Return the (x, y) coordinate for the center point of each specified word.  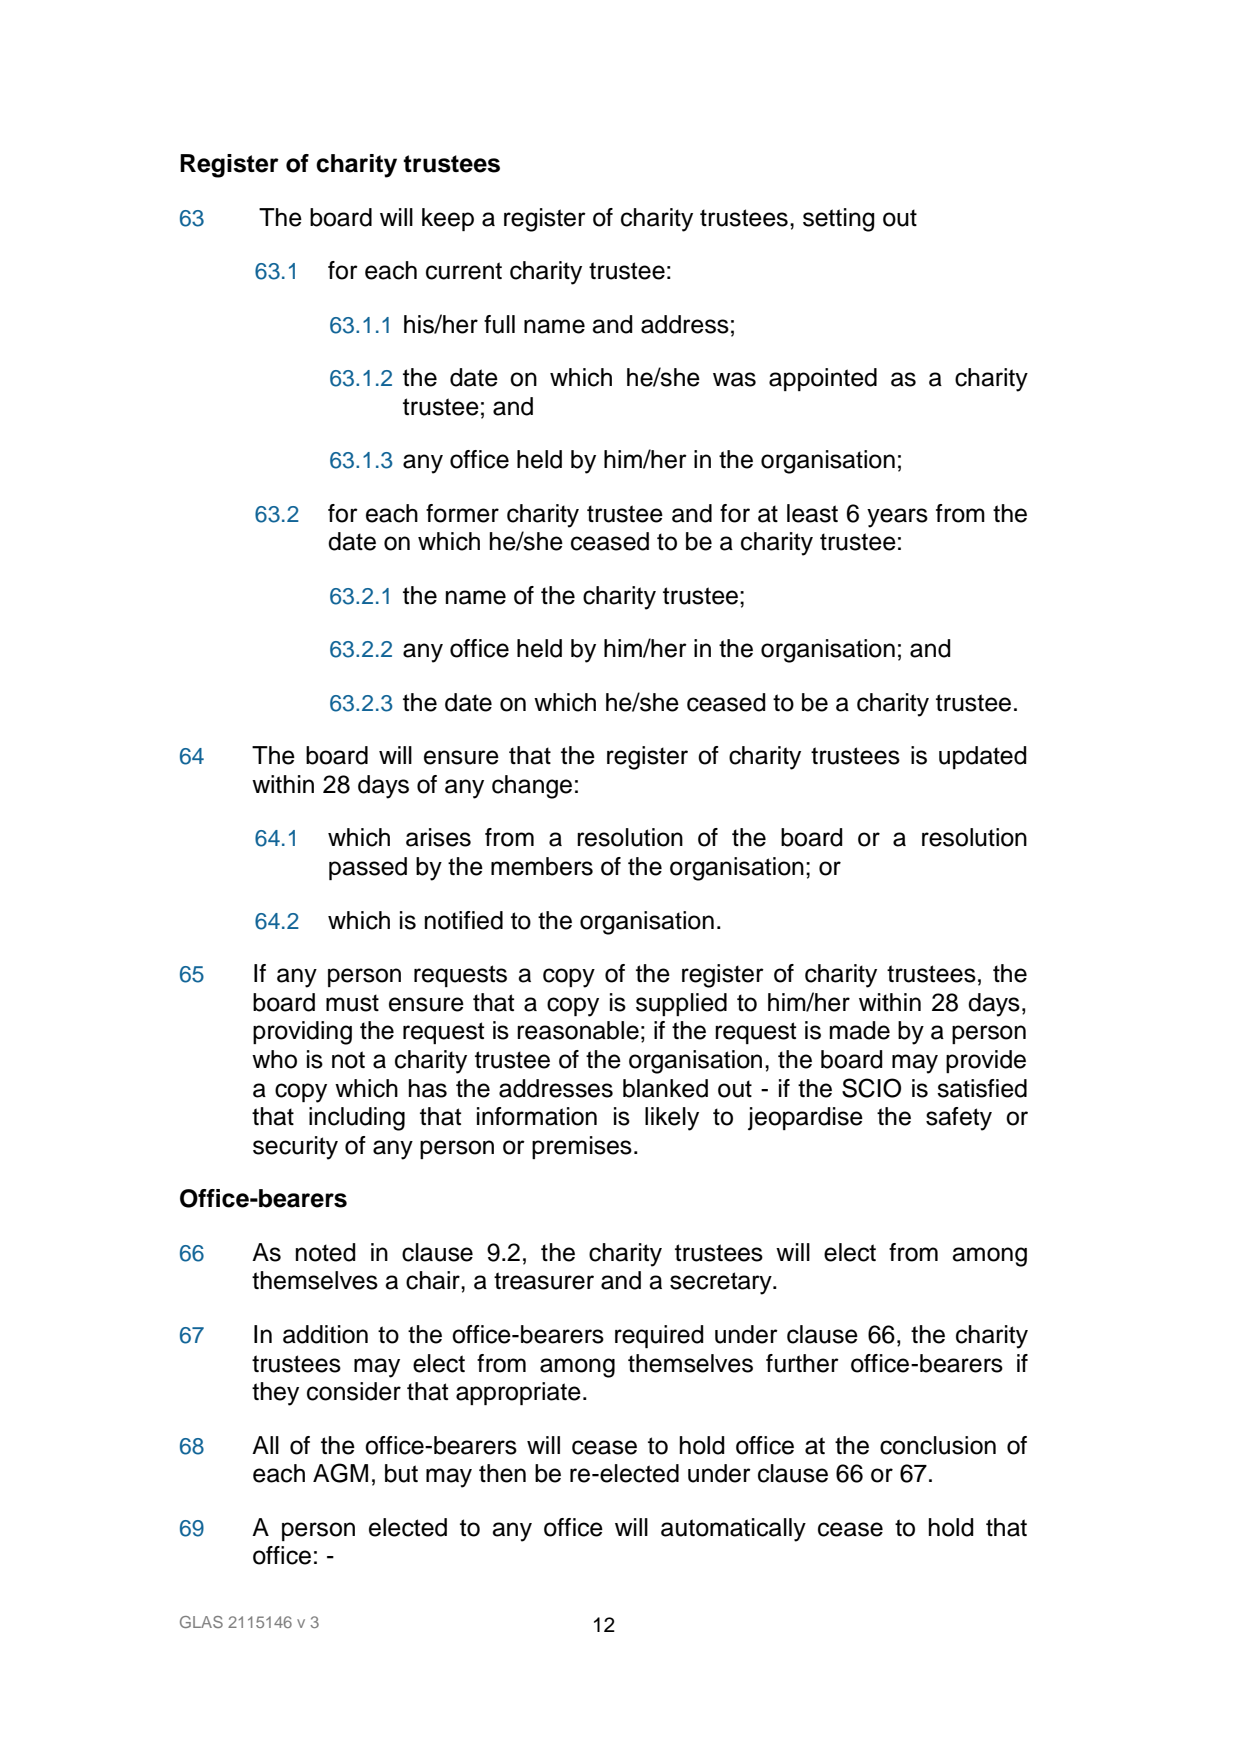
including (357, 1119)
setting (839, 220)
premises (582, 1147)
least (812, 513)
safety (959, 1119)
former (462, 513)
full (499, 324)
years (897, 518)
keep (448, 219)
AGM (340, 1473)
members (542, 866)
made (860, 1030)
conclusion (938, 1445)
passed (368, 868)
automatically (733, 1530)
